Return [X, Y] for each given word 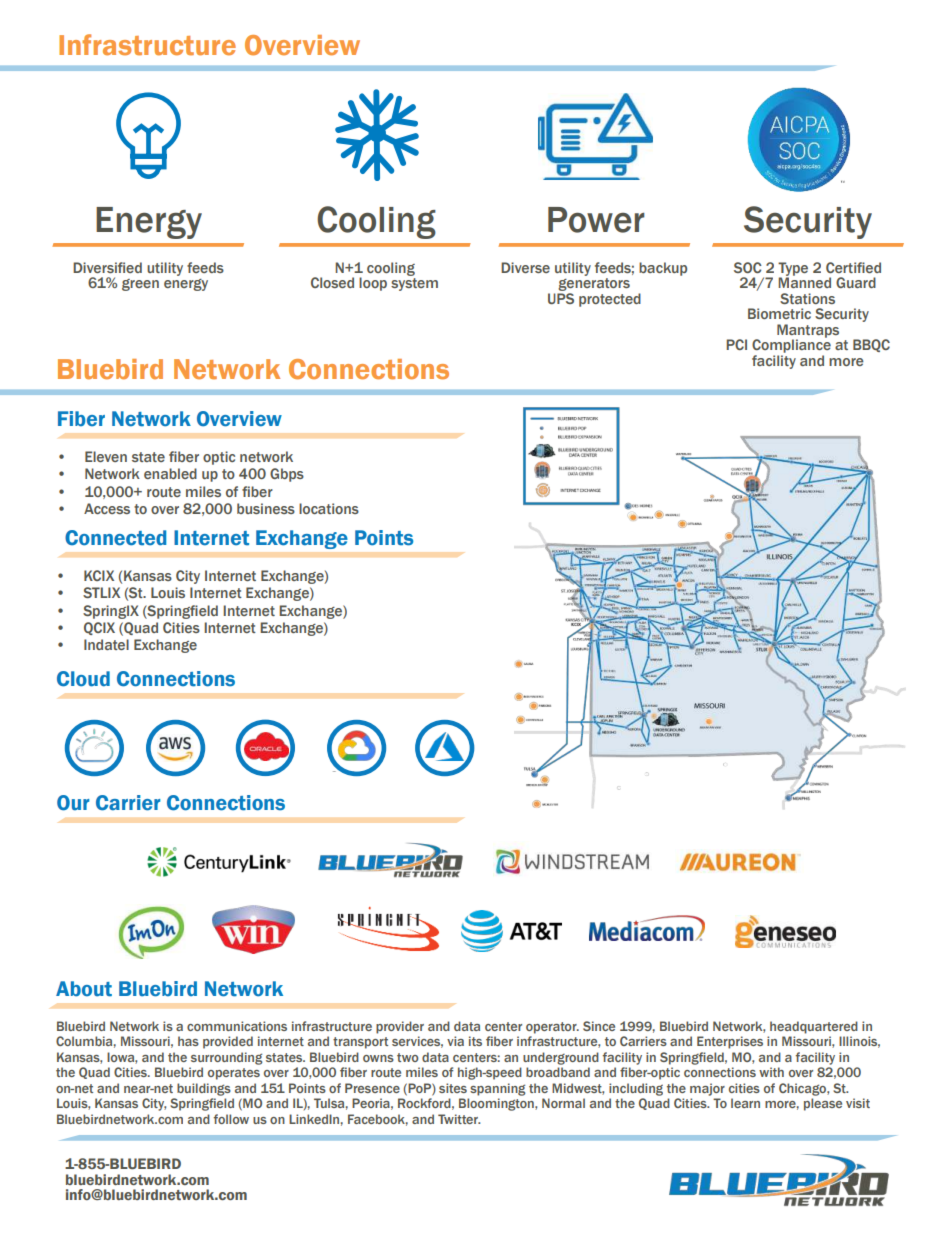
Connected [115, 538]
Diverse [525, 267]
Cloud [83, 679]
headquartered [814, 1027]
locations [329, 508]
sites [453, 1088]
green [140, 285]
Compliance [791, 346]
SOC [748, 267]
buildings [204, 1089]
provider [400, 1027]
